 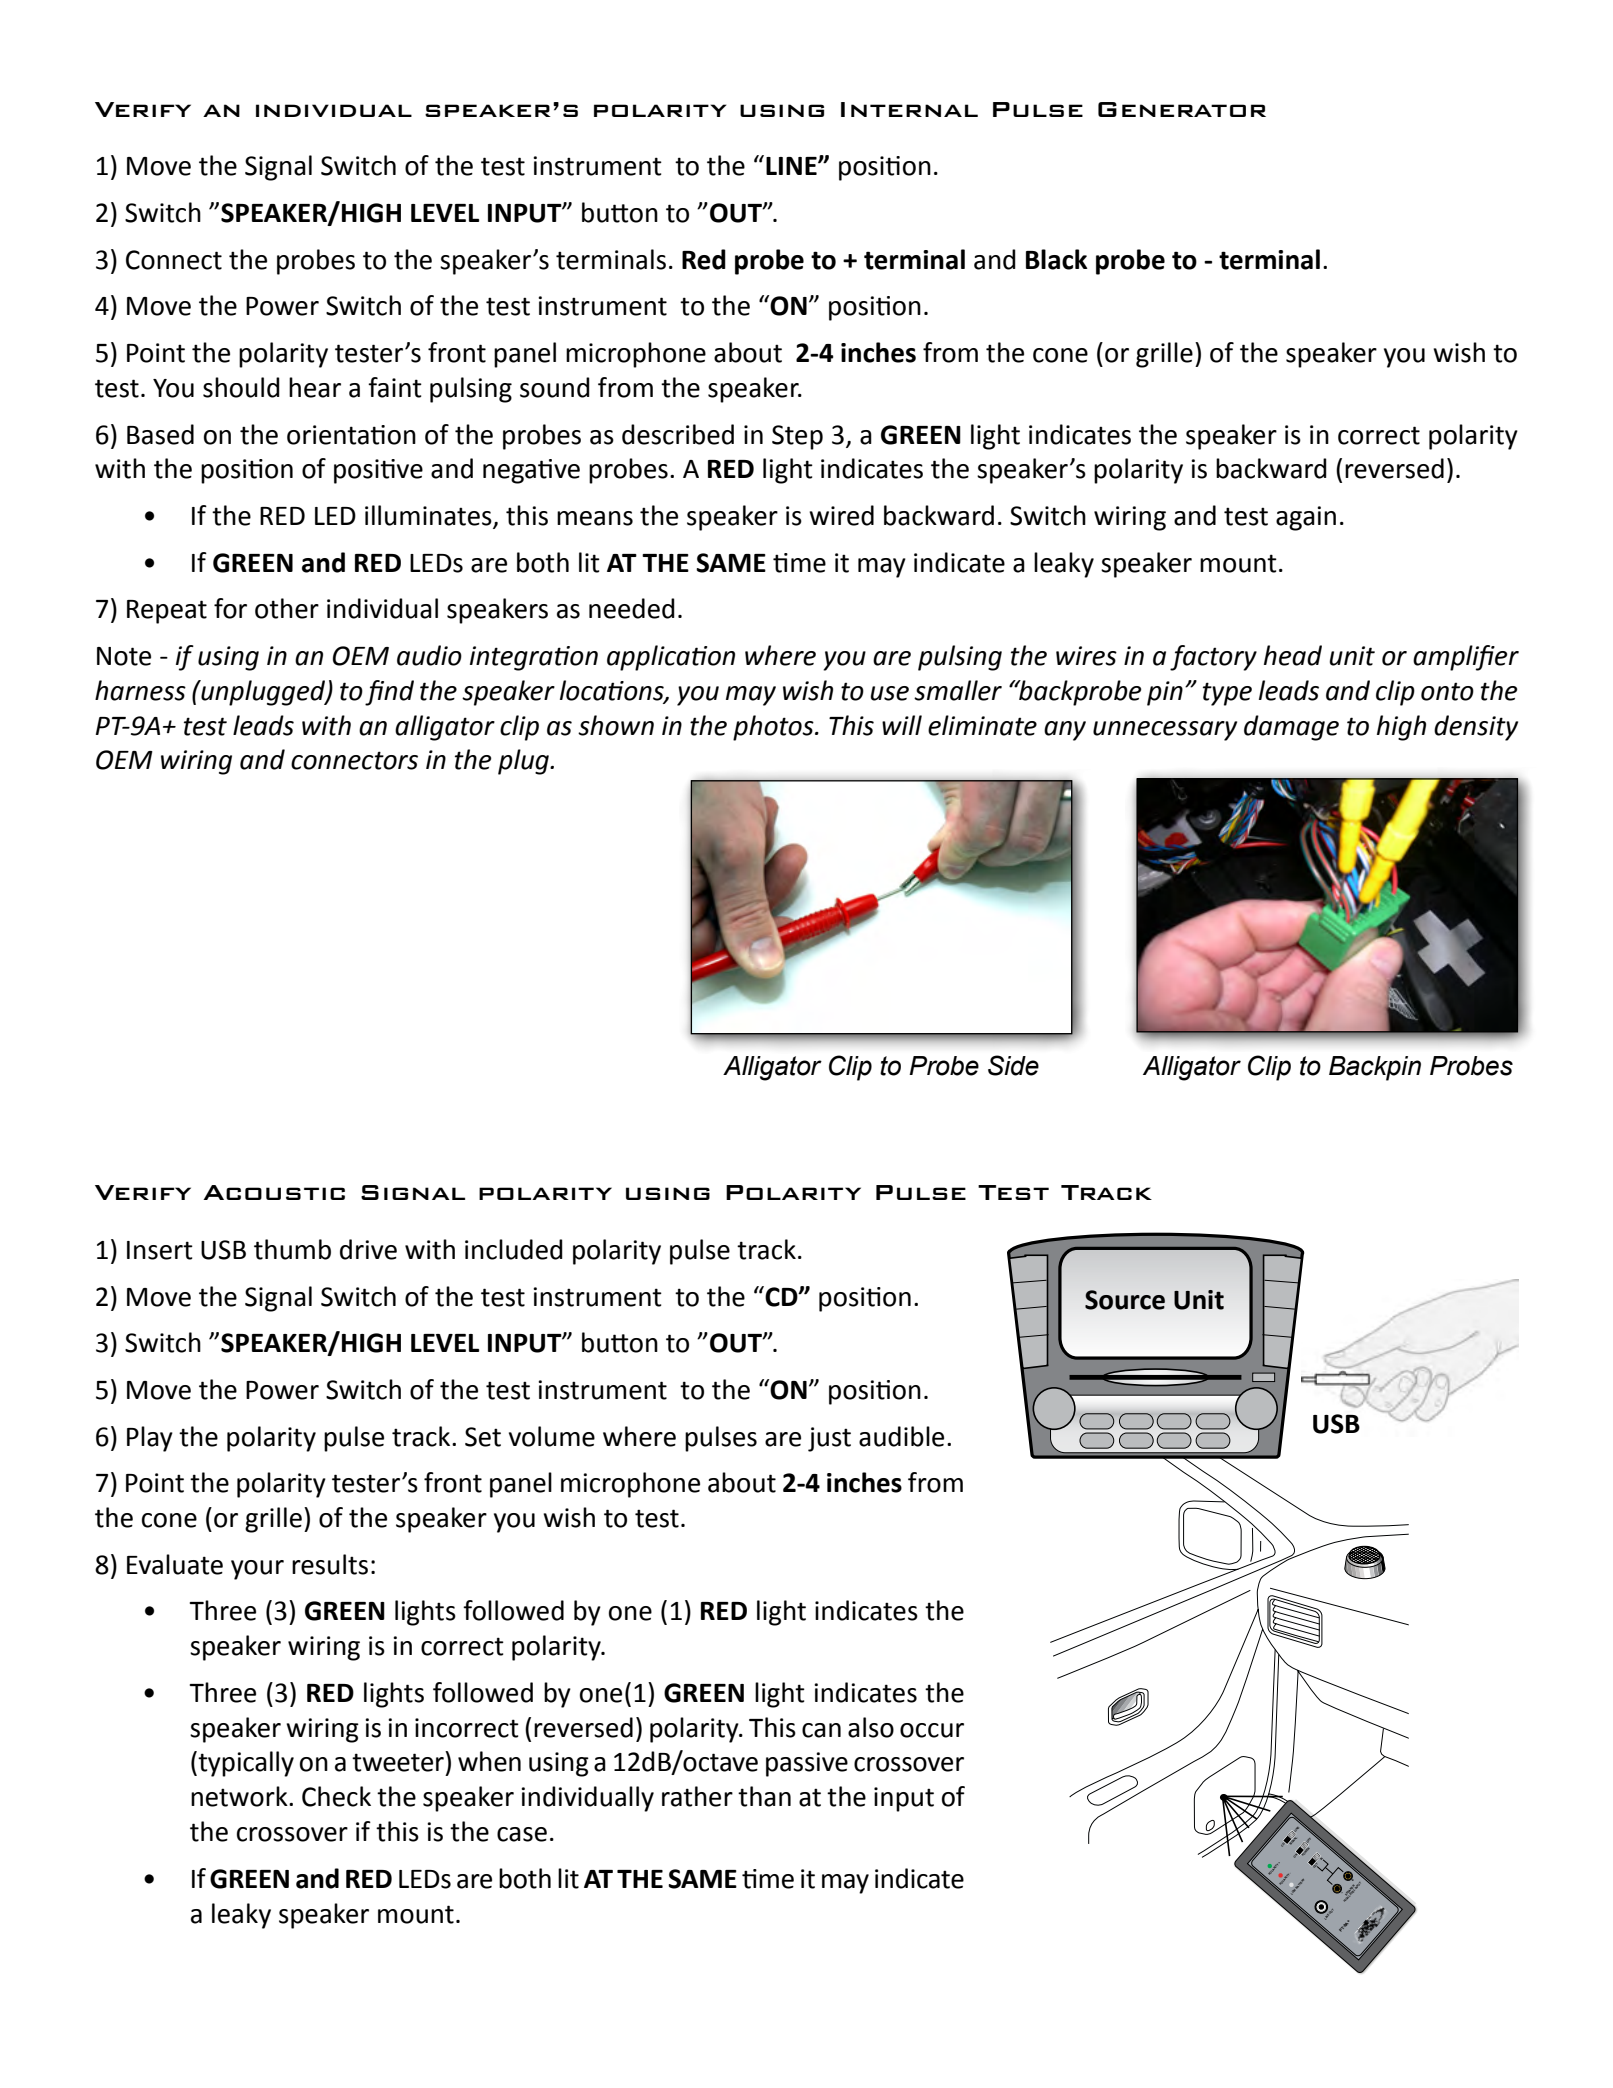 What do you see at coordinates (240, 1796) in the screenshot?
I see `network` at bounding box center [240, 1796].
